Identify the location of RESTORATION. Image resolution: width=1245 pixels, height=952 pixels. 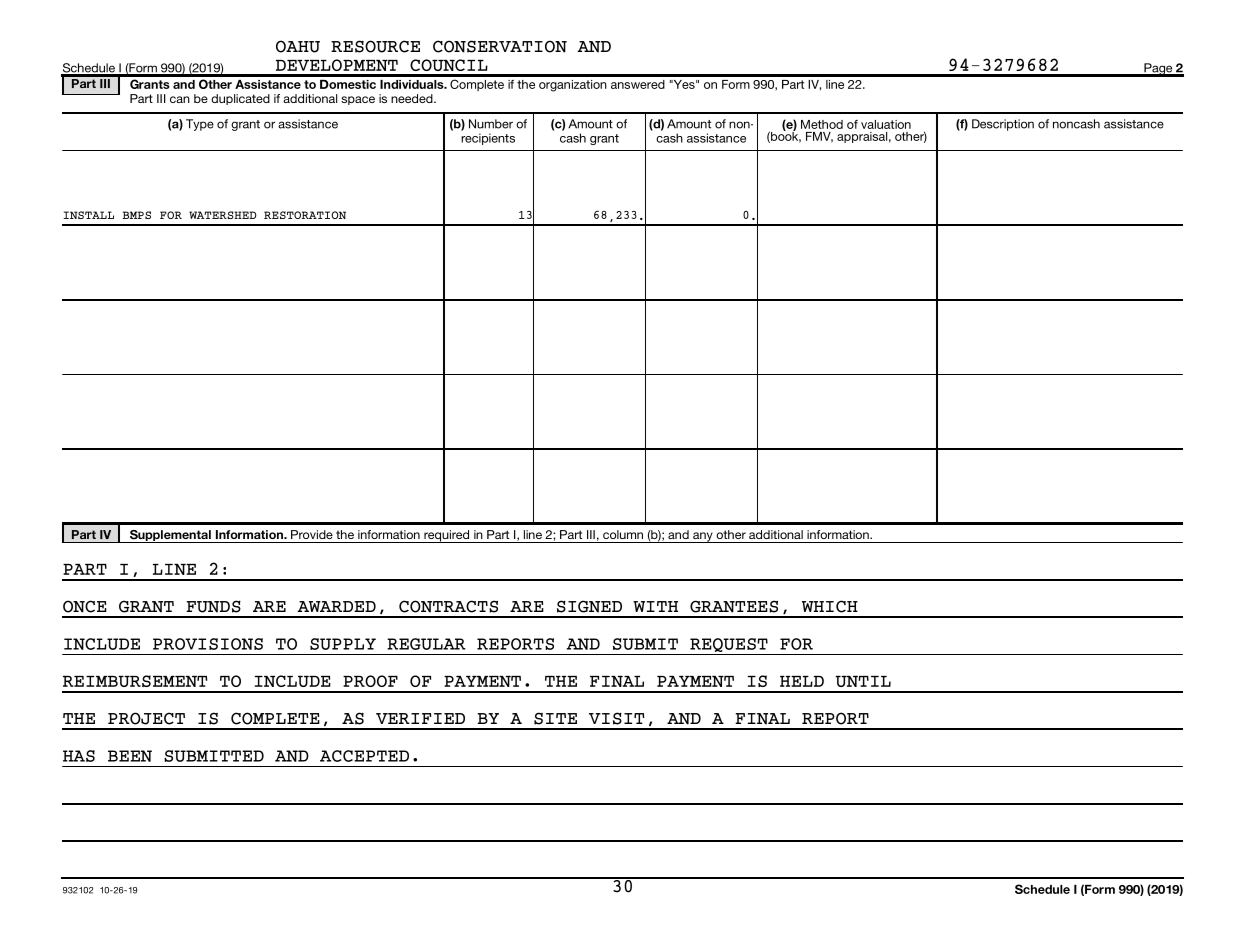
(305, 215).
